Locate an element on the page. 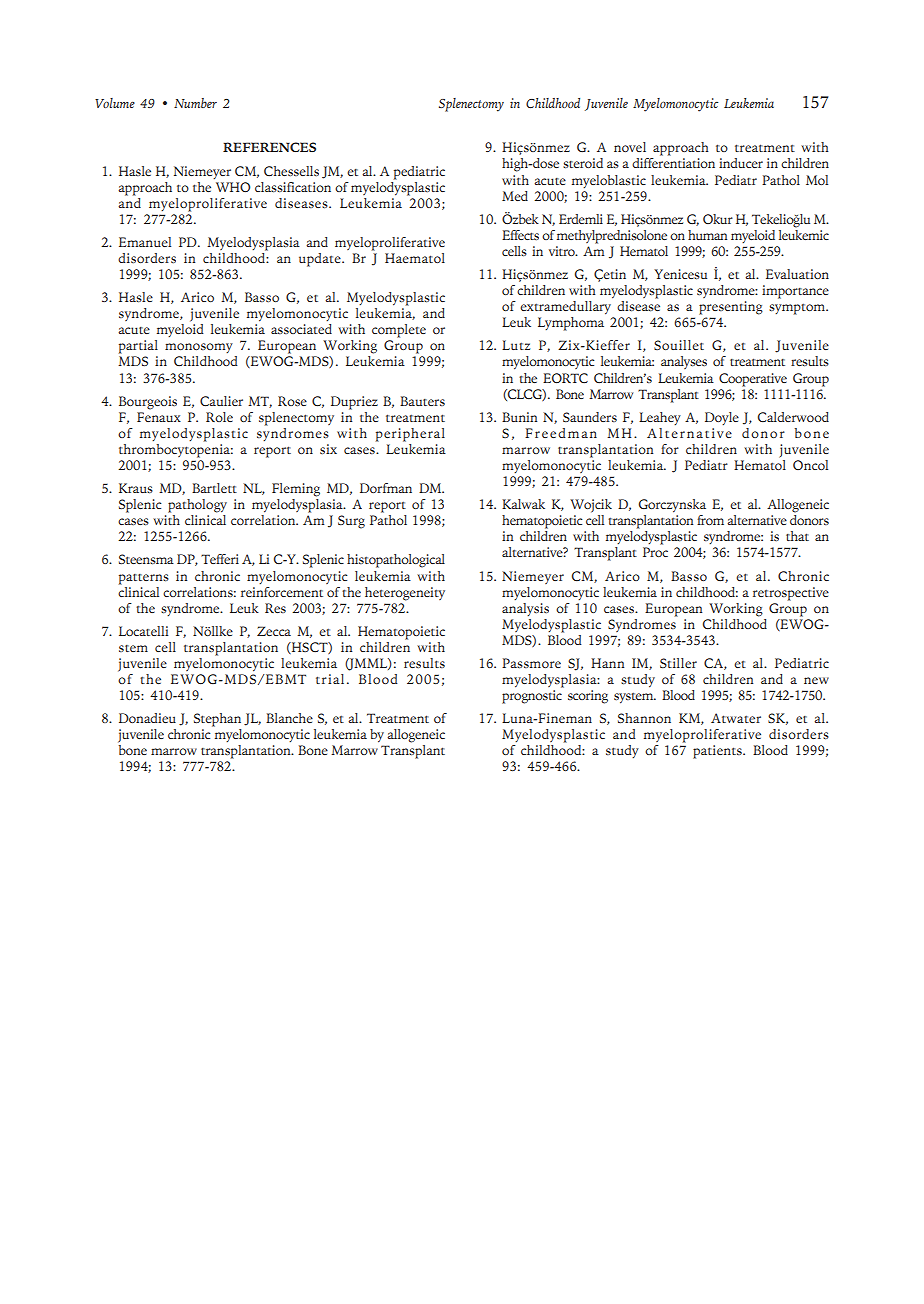  Role is located at coordinates (219, 417).
